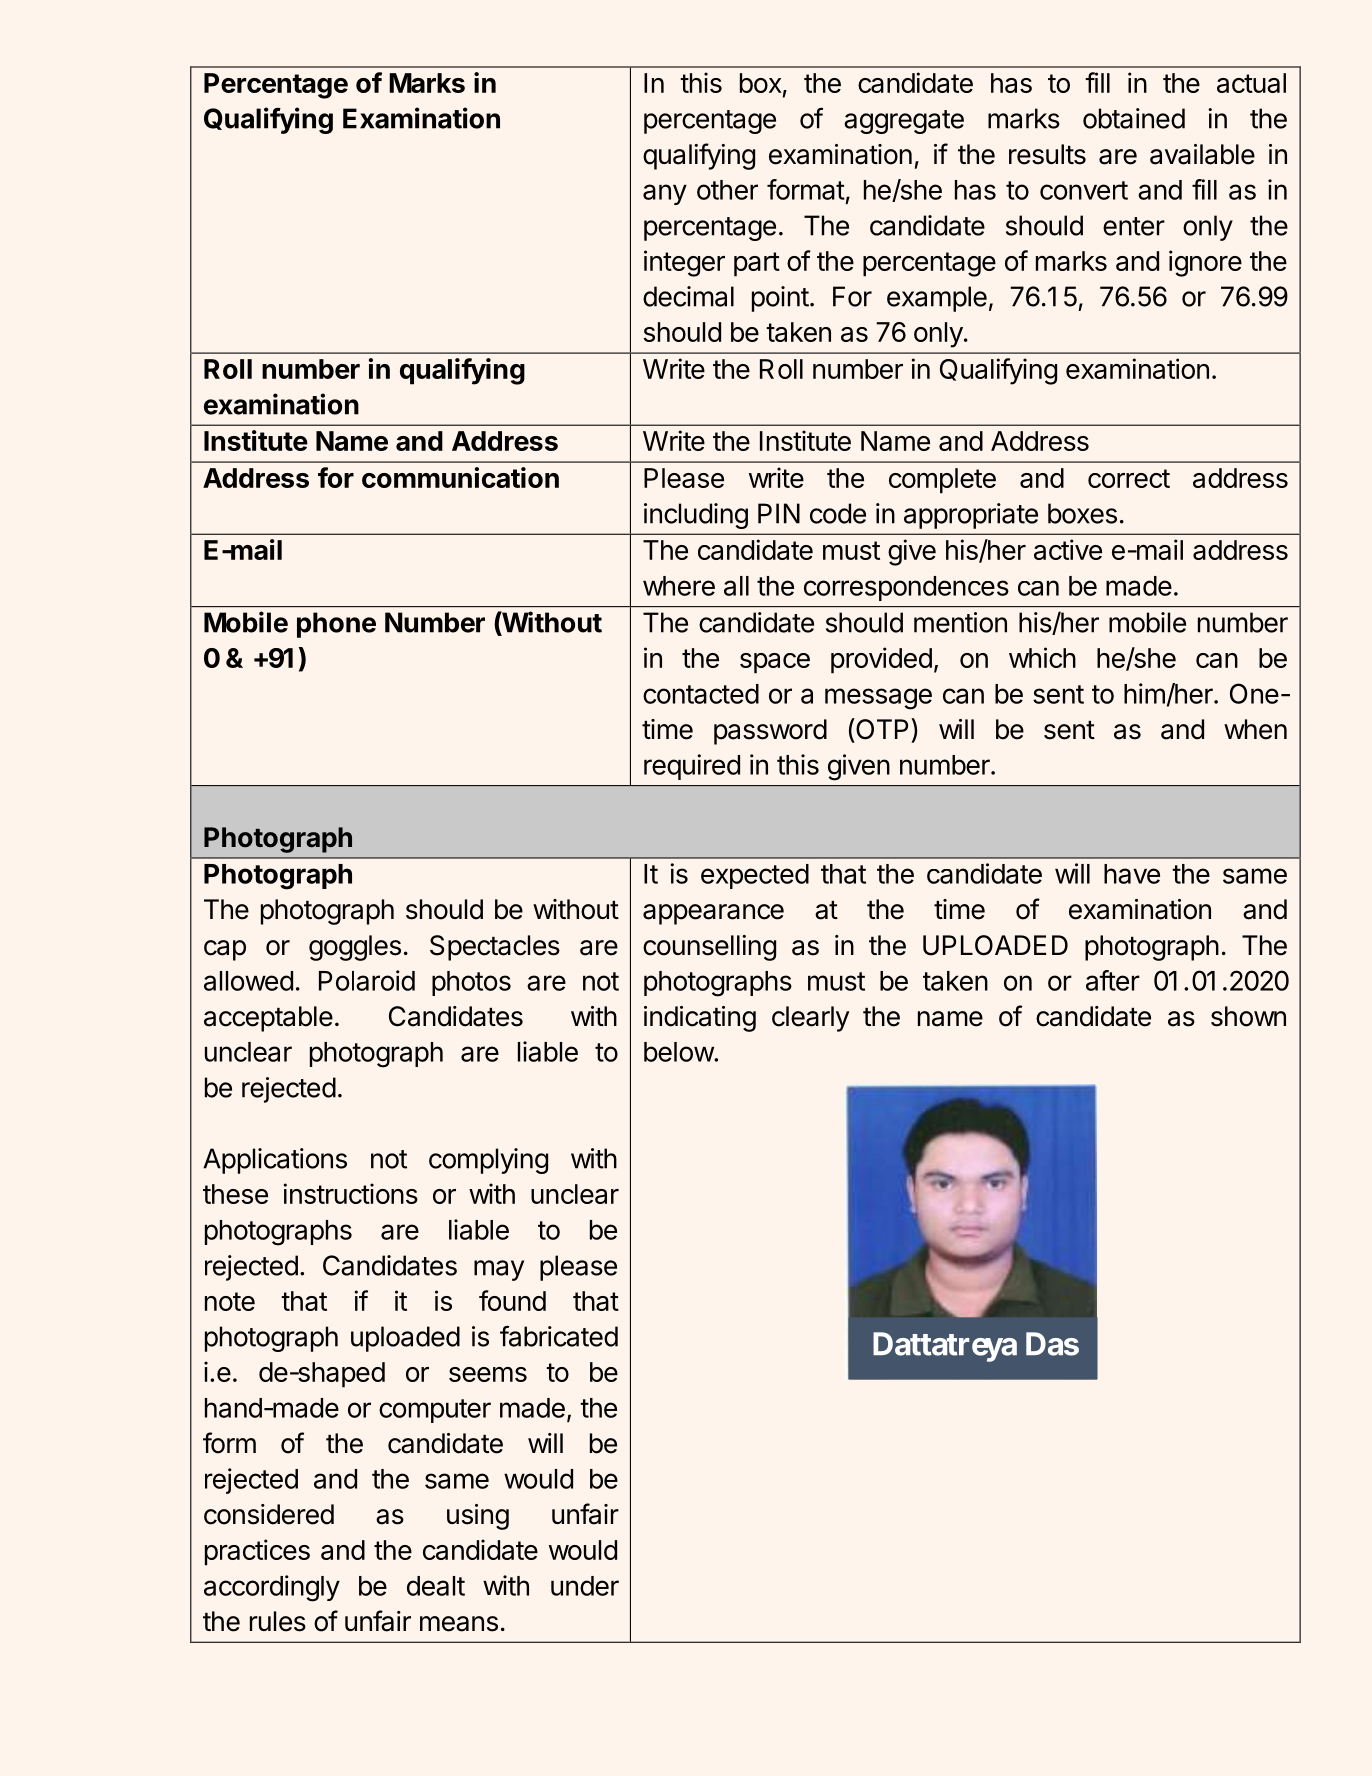 This image has width=1372, height=1776. What do you see at coordinates (1129, 478) in the image?
I see `correct` at bounding box center [1129, 478].
